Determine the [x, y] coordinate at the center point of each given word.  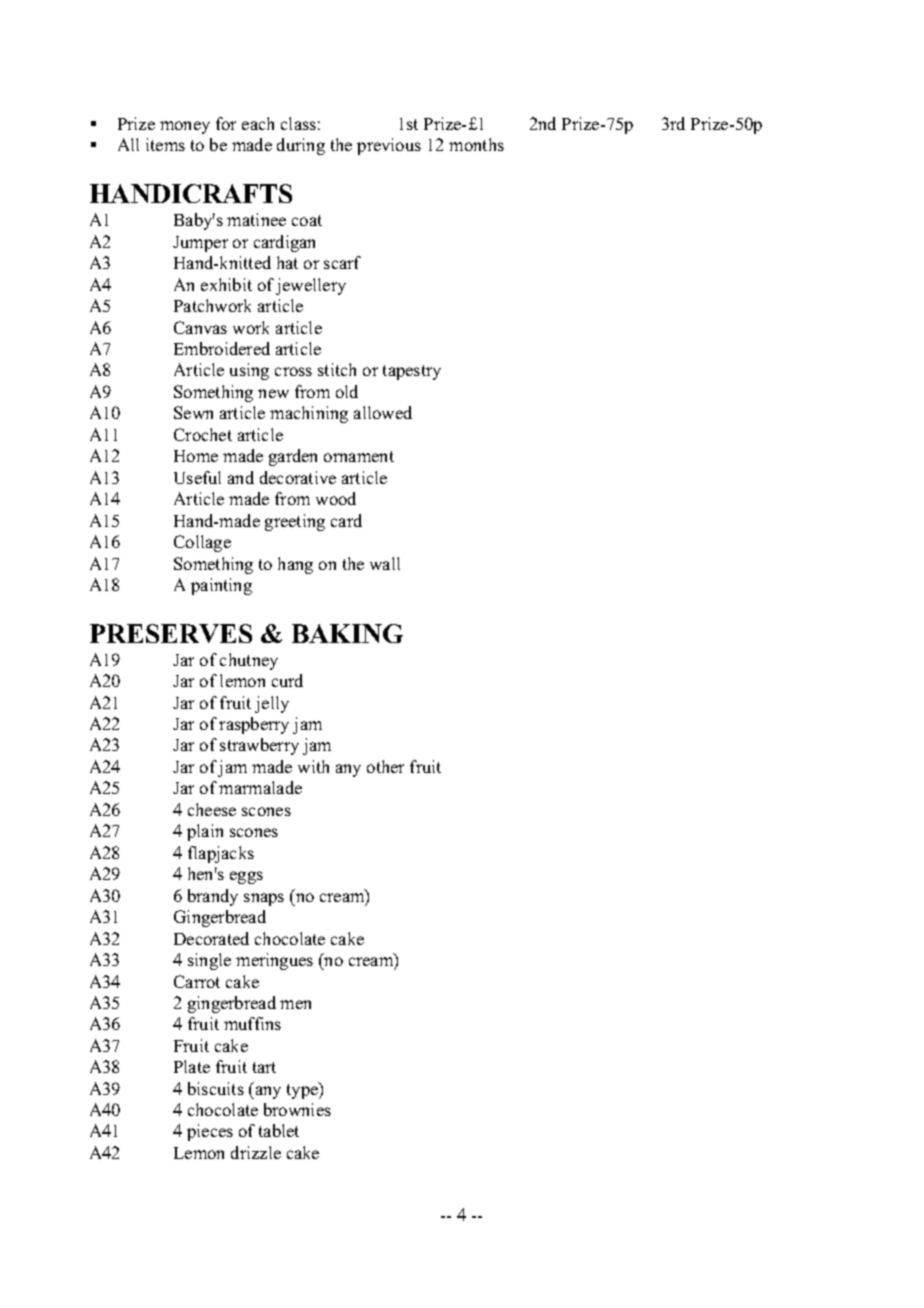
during [301, 146]
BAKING [347, 633]
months [476, 144]
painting [221, 586]
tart [264, 1067]
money [185, 127]
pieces [210, 1132]
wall [385, 563]
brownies [297, 1109]
